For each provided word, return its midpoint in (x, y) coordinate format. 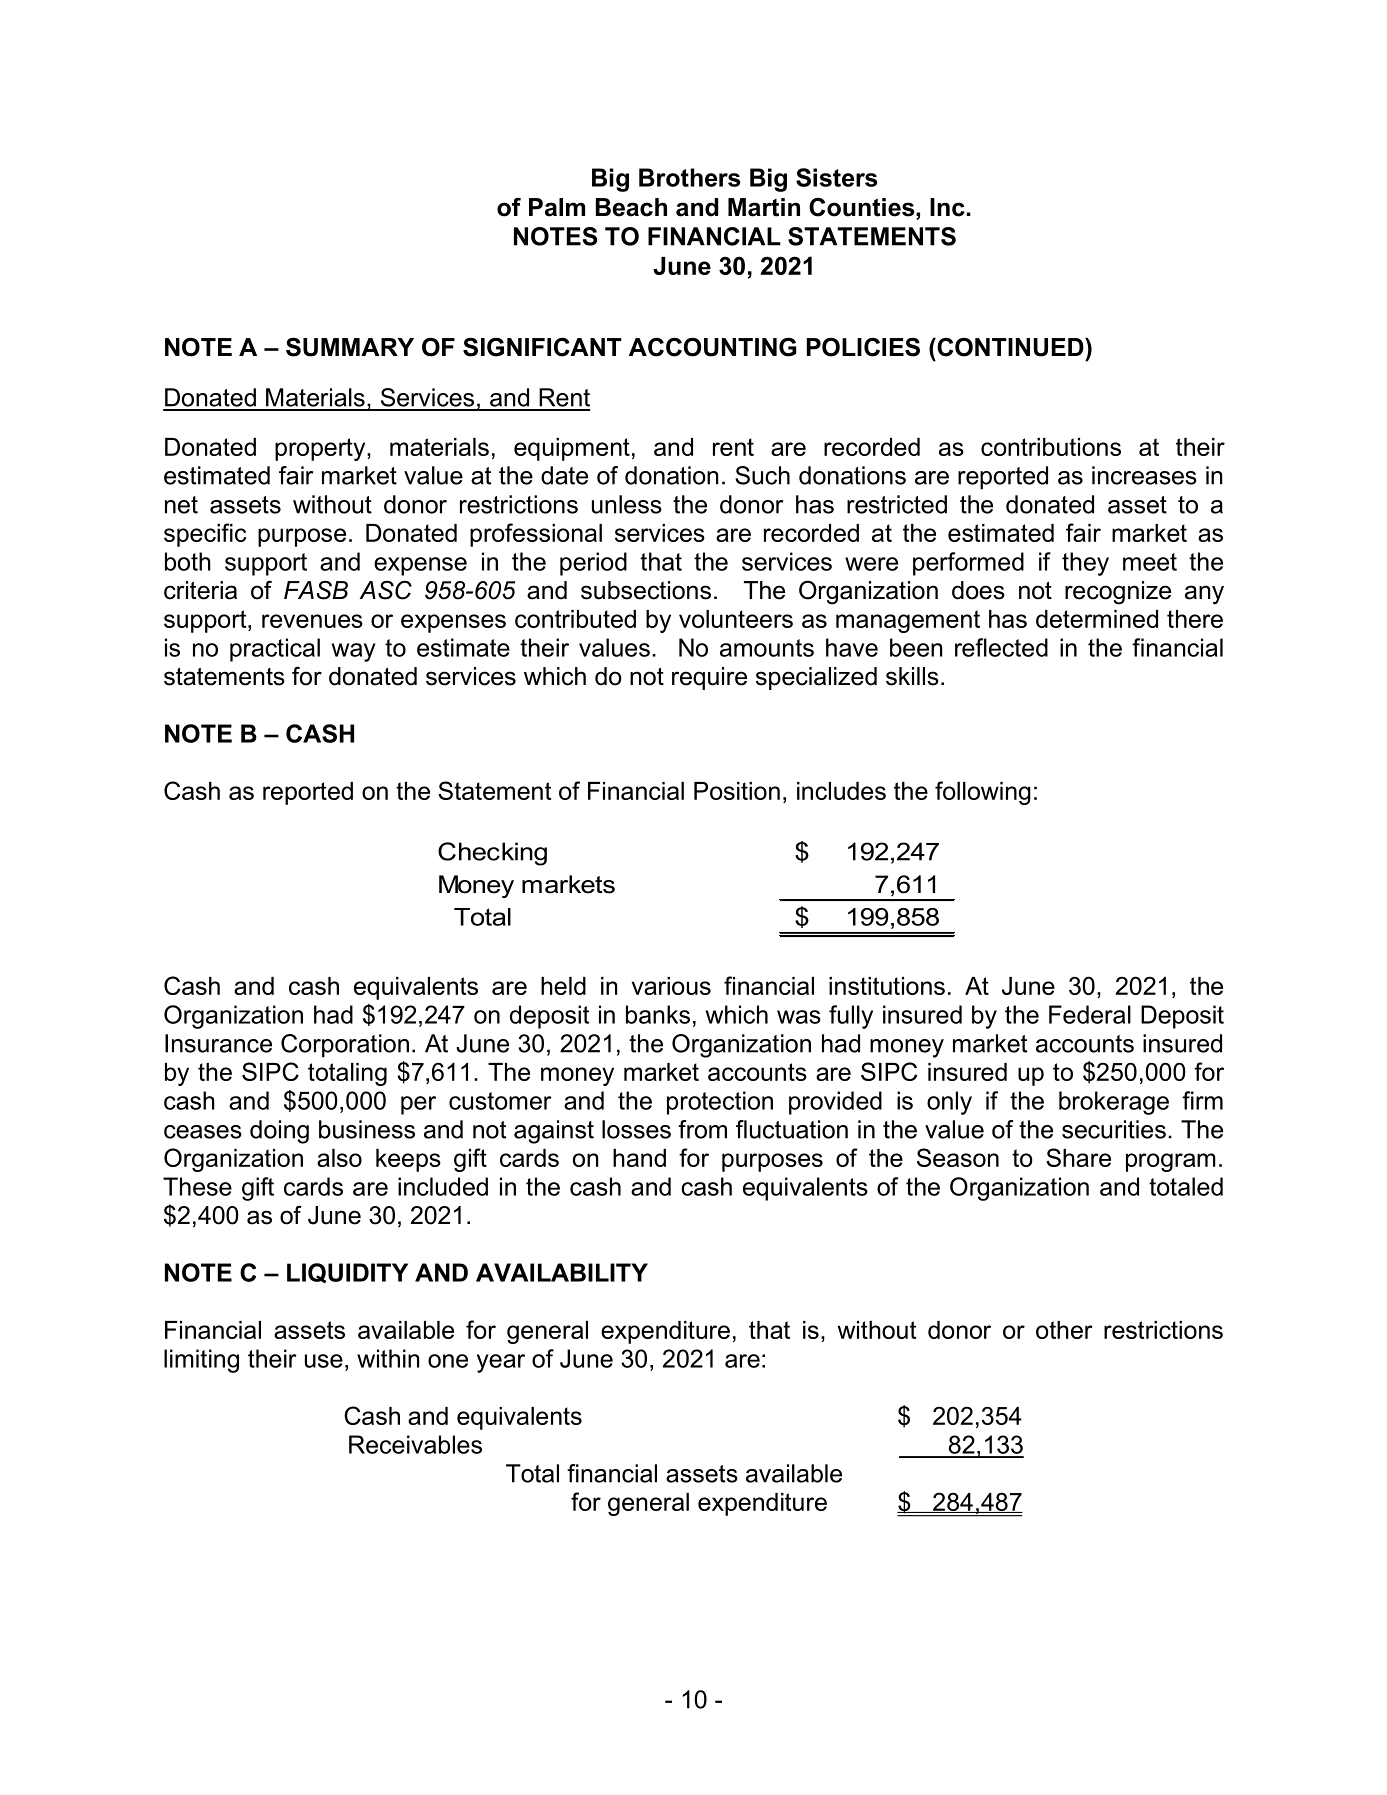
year (501, 1363)
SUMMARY (350, 347)
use (324, 1361)
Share (1078, 1157)
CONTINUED (1010, 347)
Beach (631, 207)
